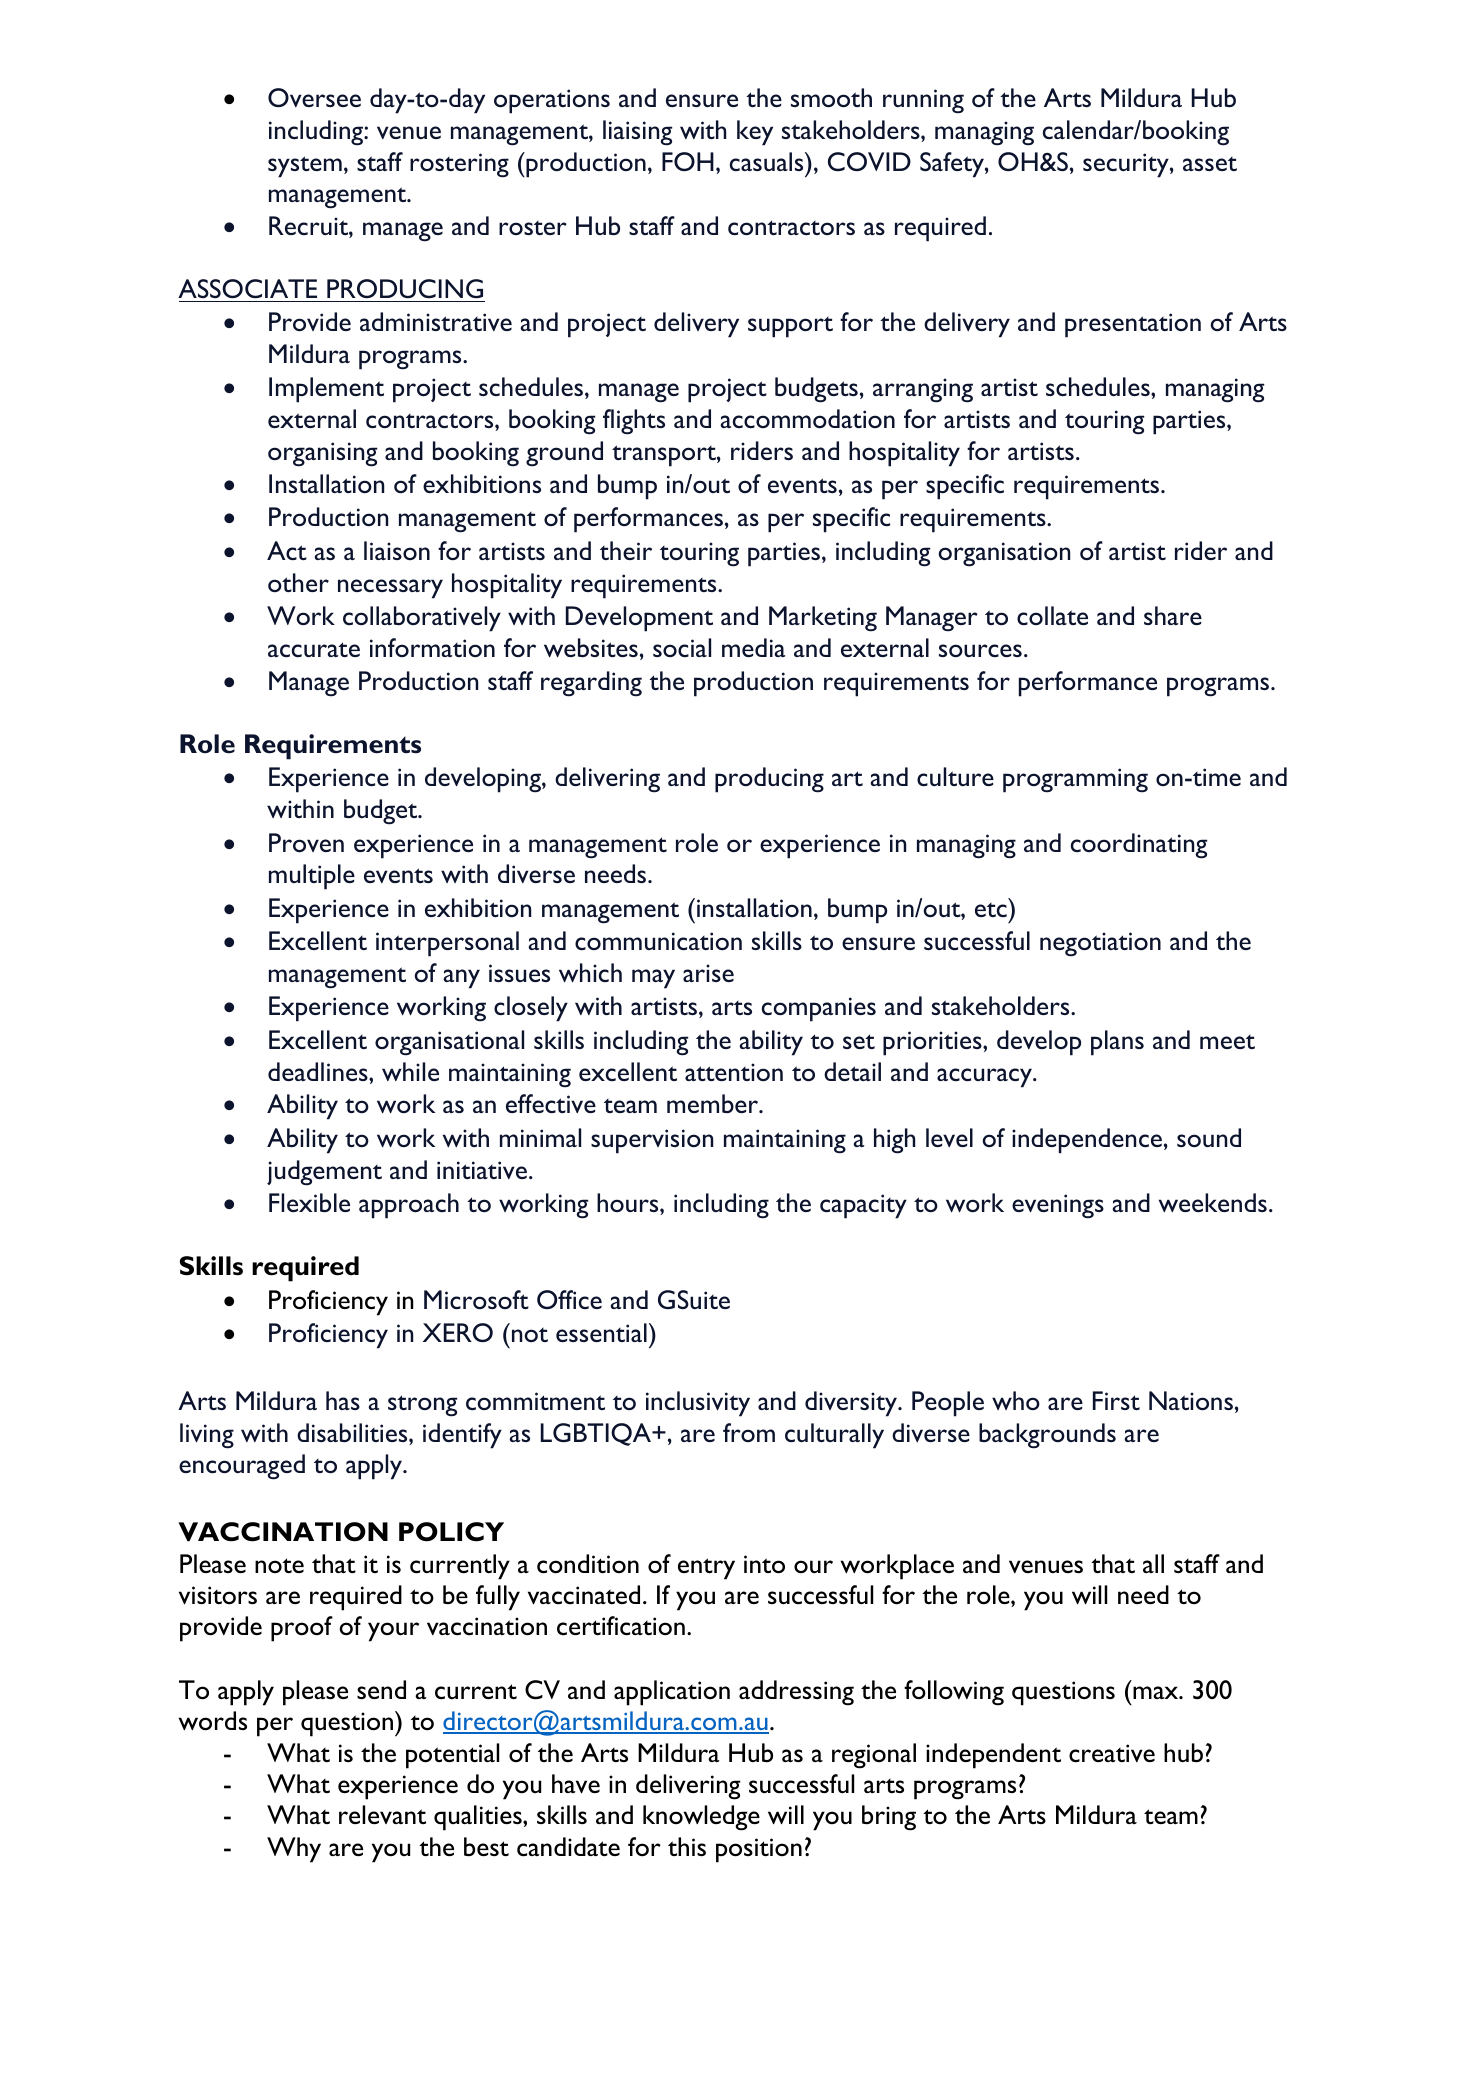 Image resolution: width=1468 pixels, height=2077 pixels. What do you see at coordinates (305, 167) in the document?
I see `system` at bounding box center [305, 167].
